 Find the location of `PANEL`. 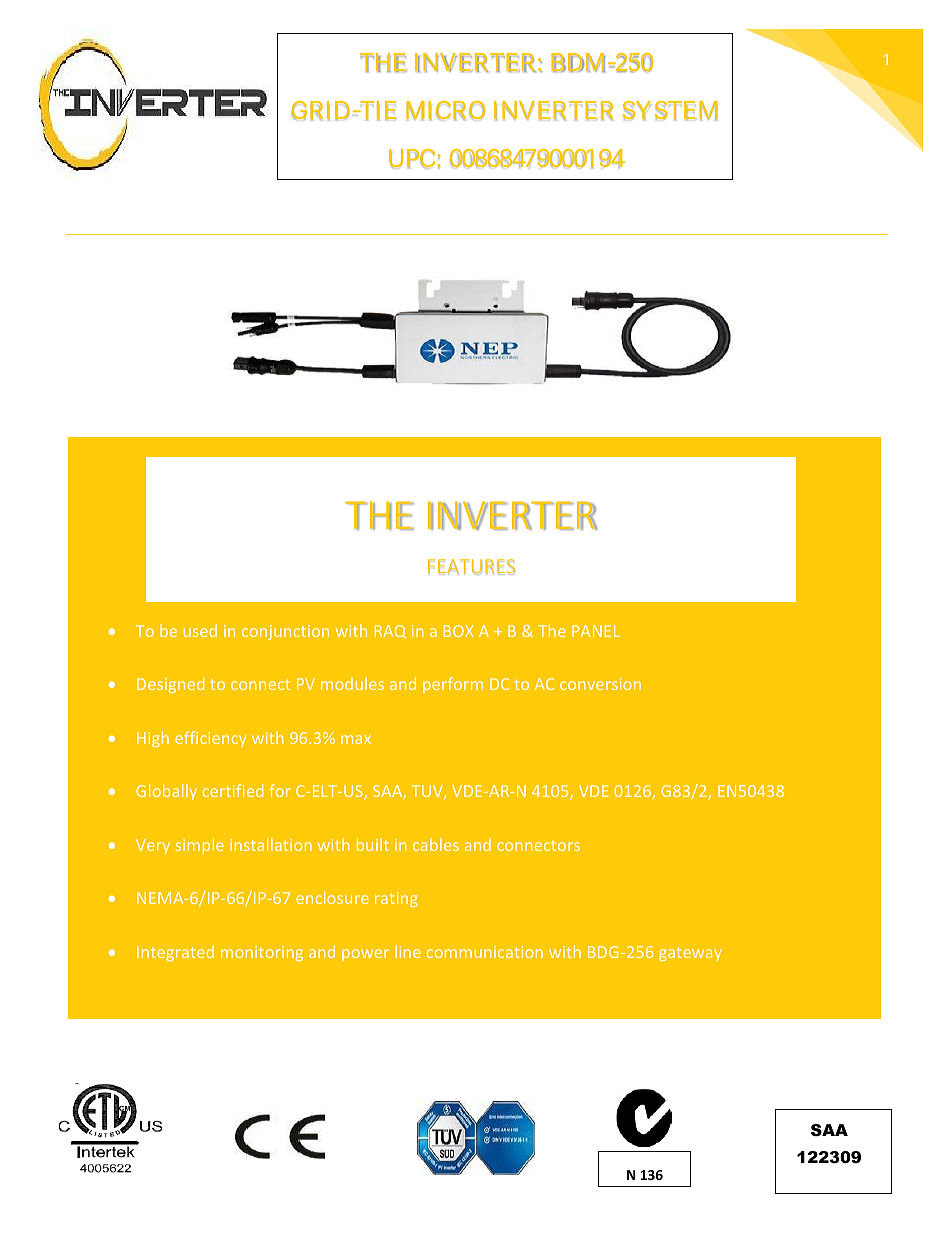

PANEL is located at coordinates (596, 631).
